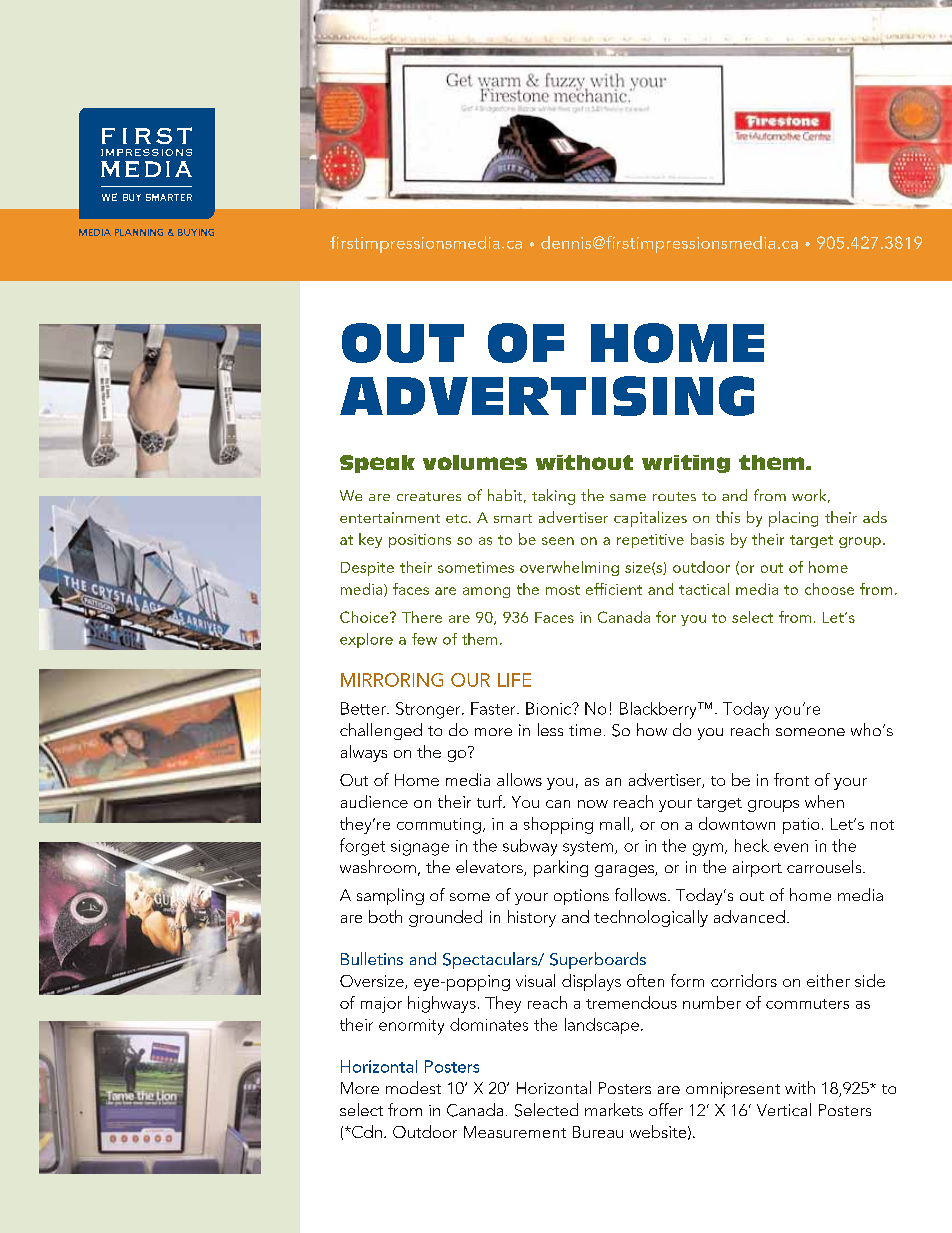  I want to click on volumes, so click(475, 462).
